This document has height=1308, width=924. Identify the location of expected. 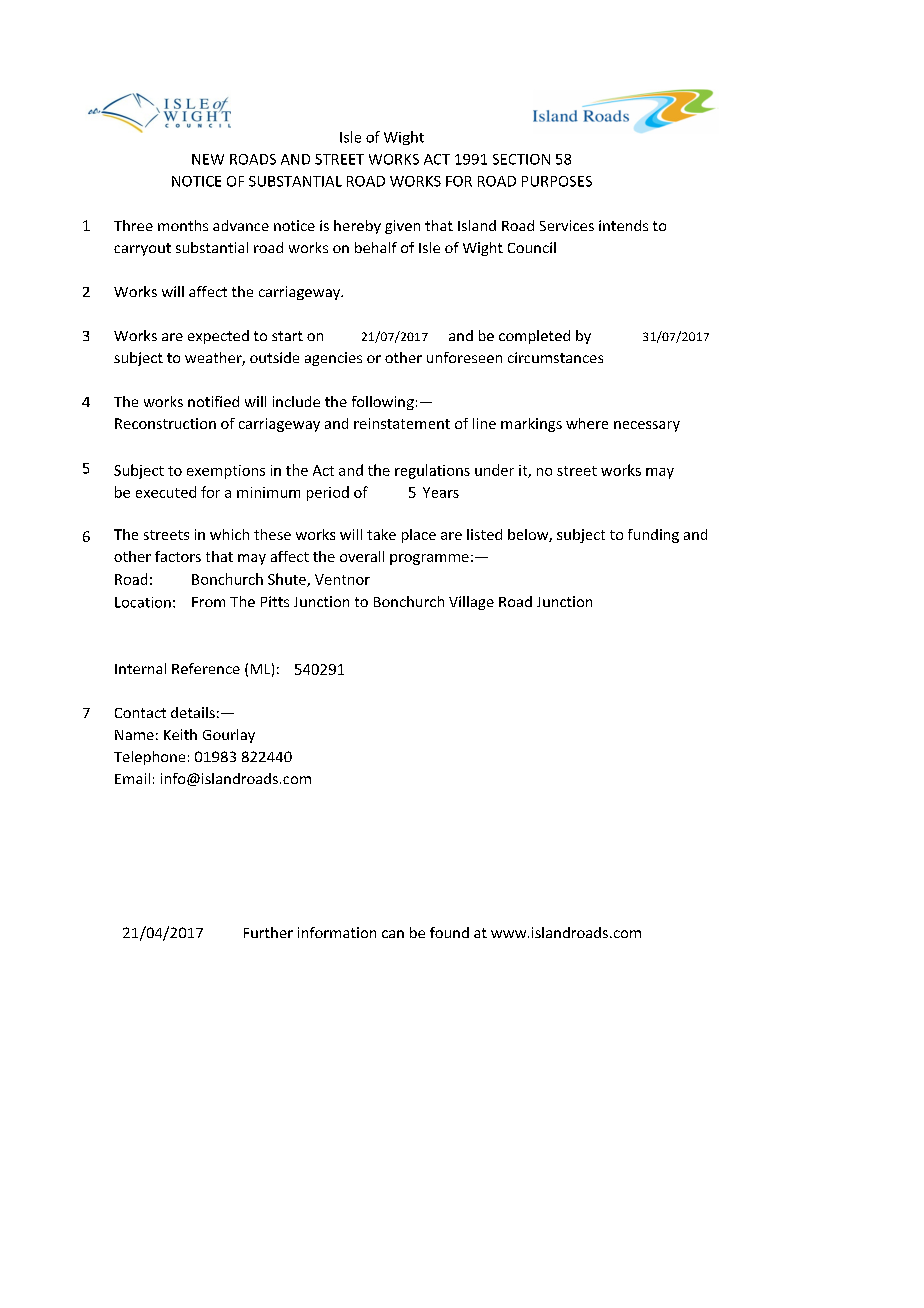
(218, 337).
